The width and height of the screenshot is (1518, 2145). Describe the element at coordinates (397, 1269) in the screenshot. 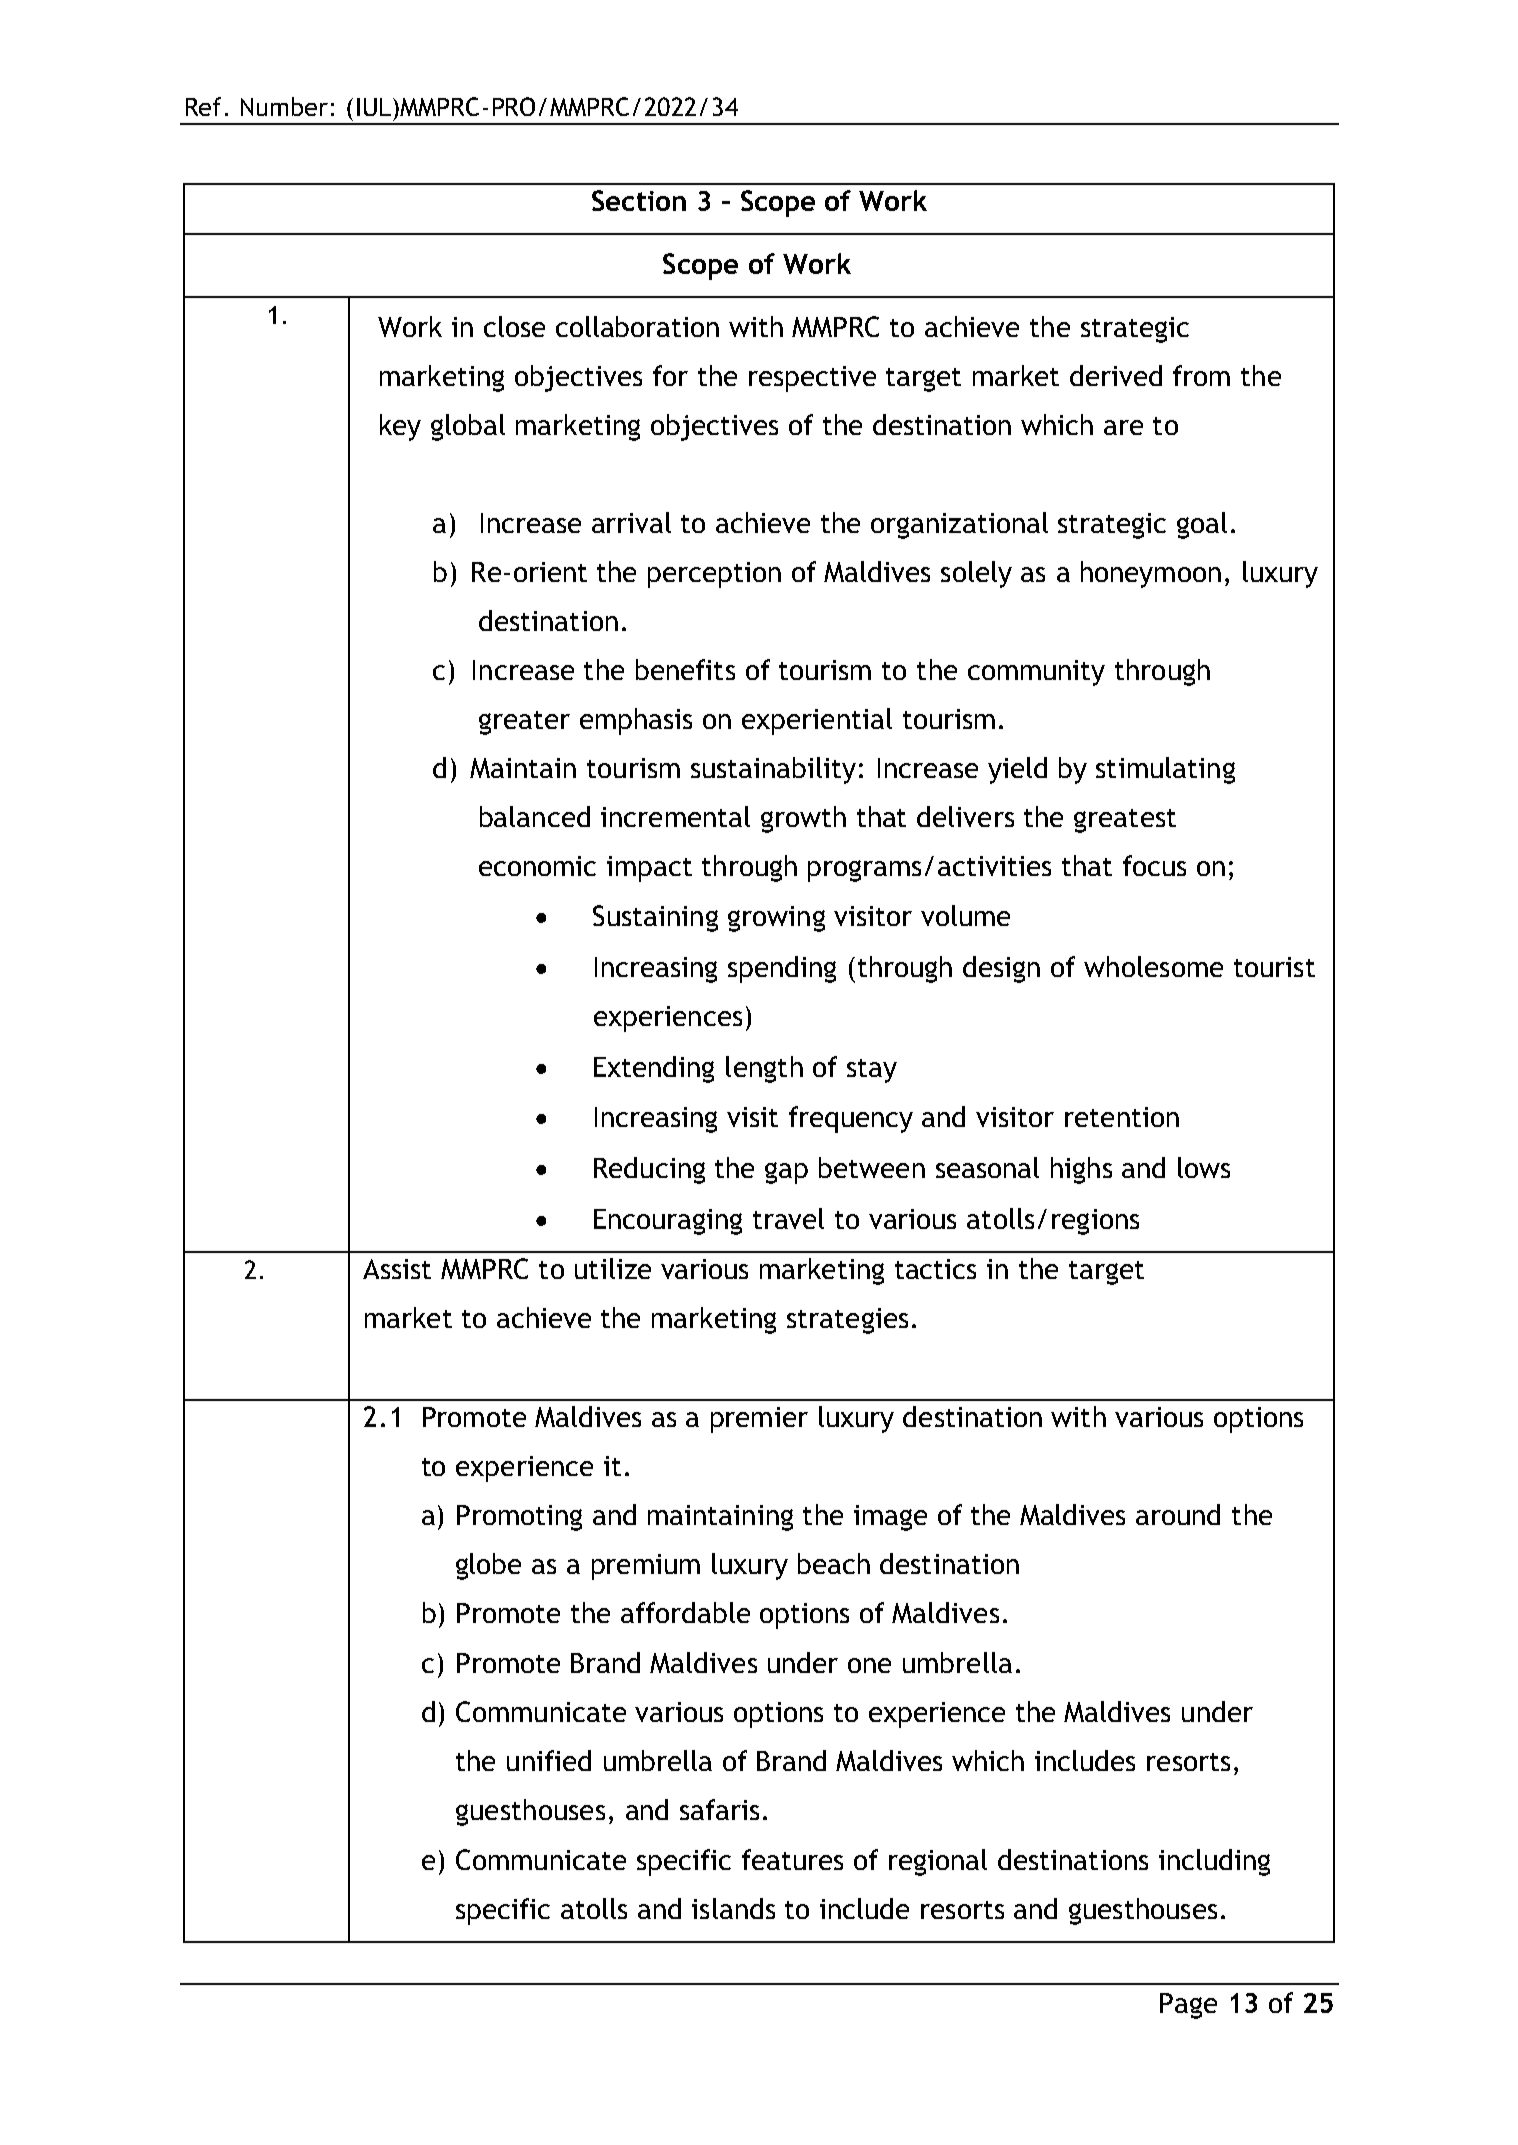

I see `Assist` at that location.
